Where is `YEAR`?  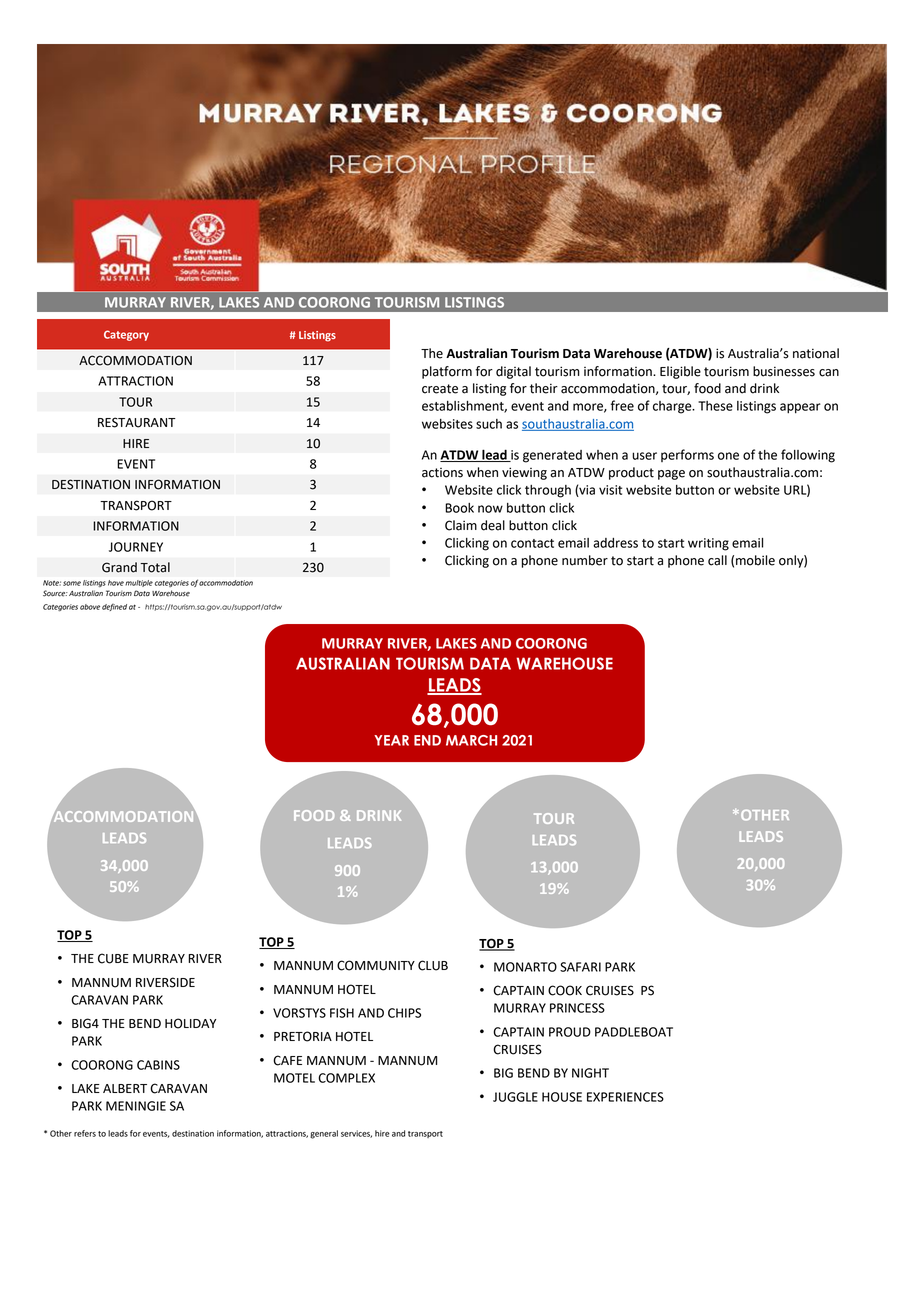
YEAR is located at coordinates (391, 740).
